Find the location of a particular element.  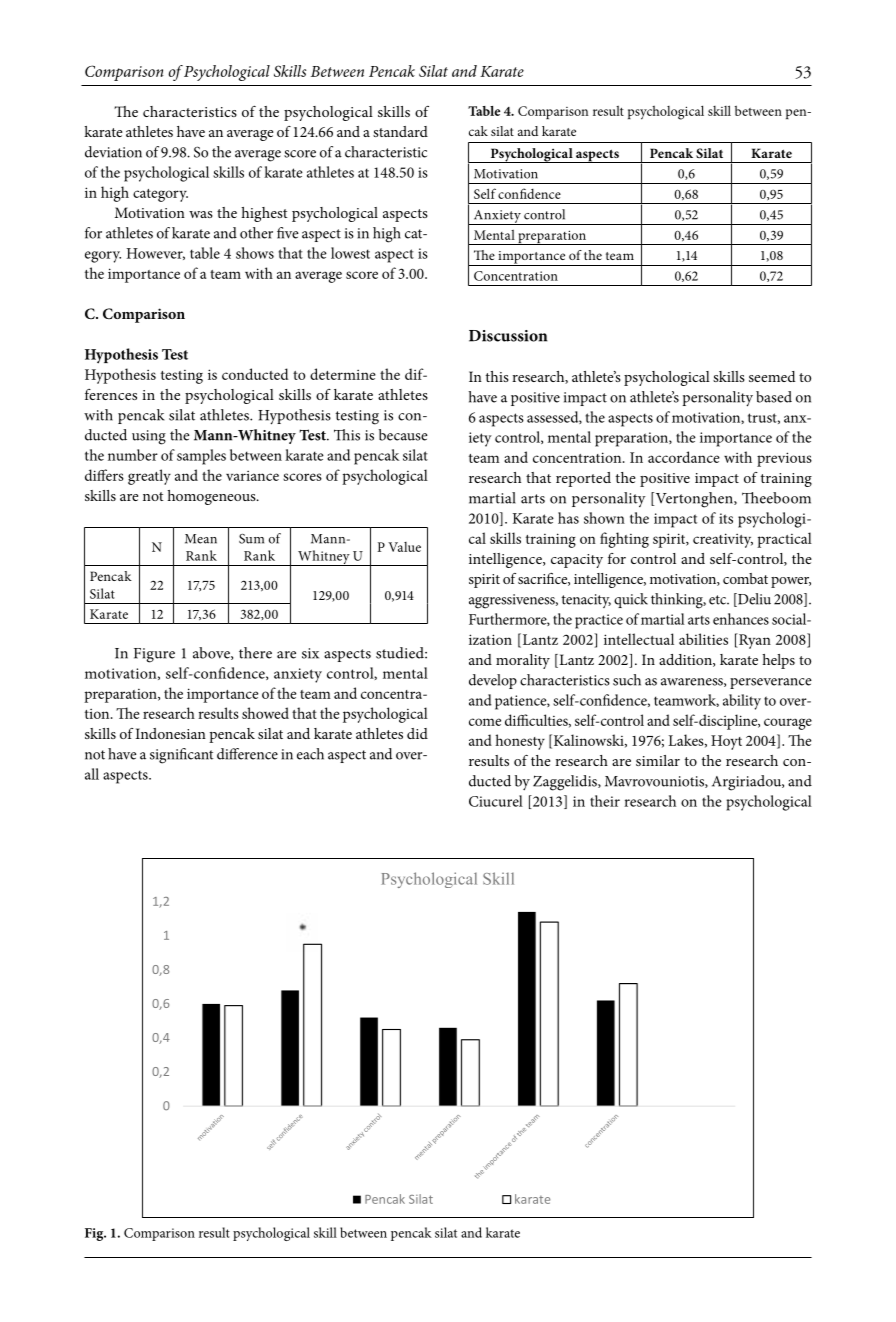

Discussion is located at coordinates (508, 336).
